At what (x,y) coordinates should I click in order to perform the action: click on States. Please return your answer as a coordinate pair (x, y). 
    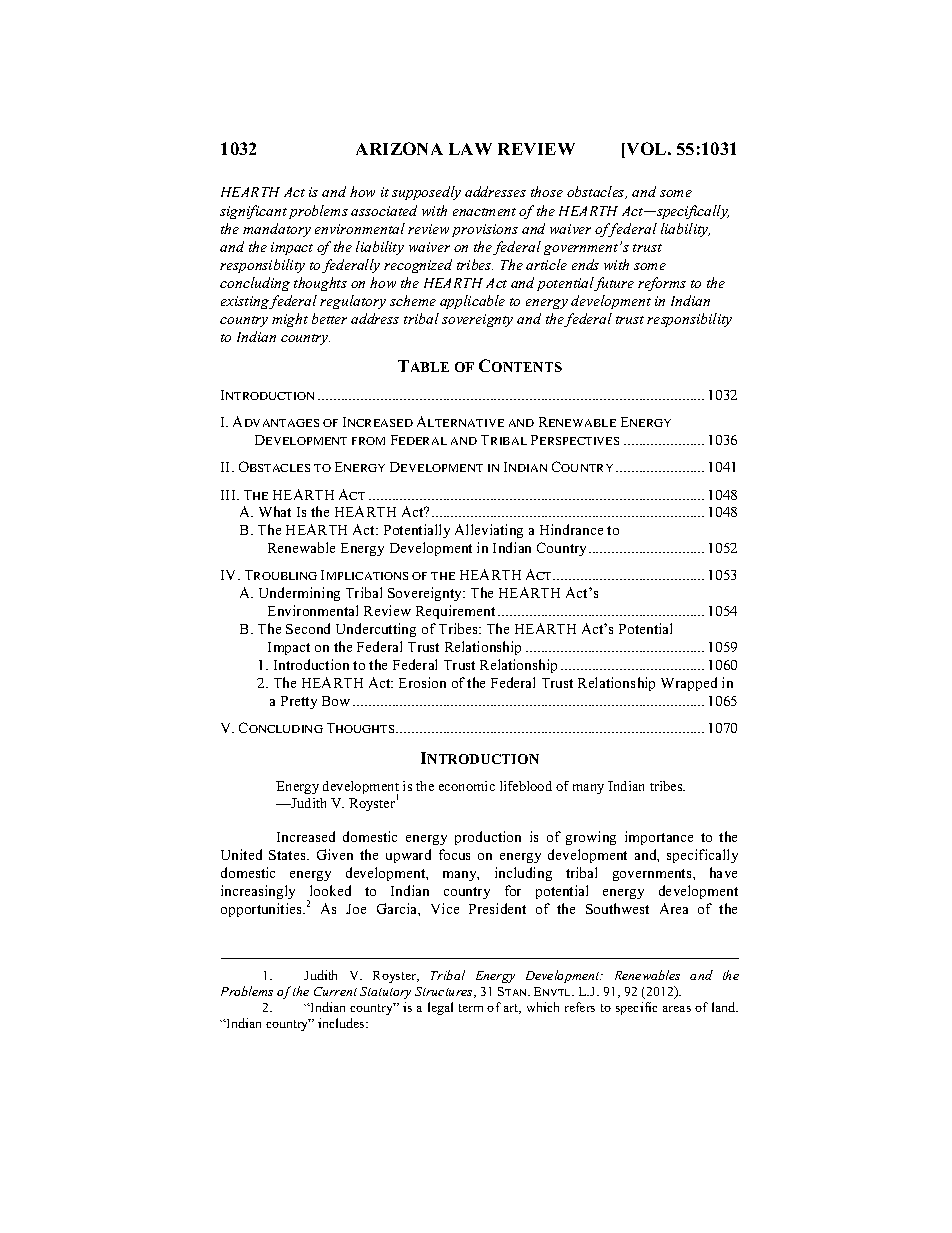
    Looking at the image, I should click on (288, 855).
